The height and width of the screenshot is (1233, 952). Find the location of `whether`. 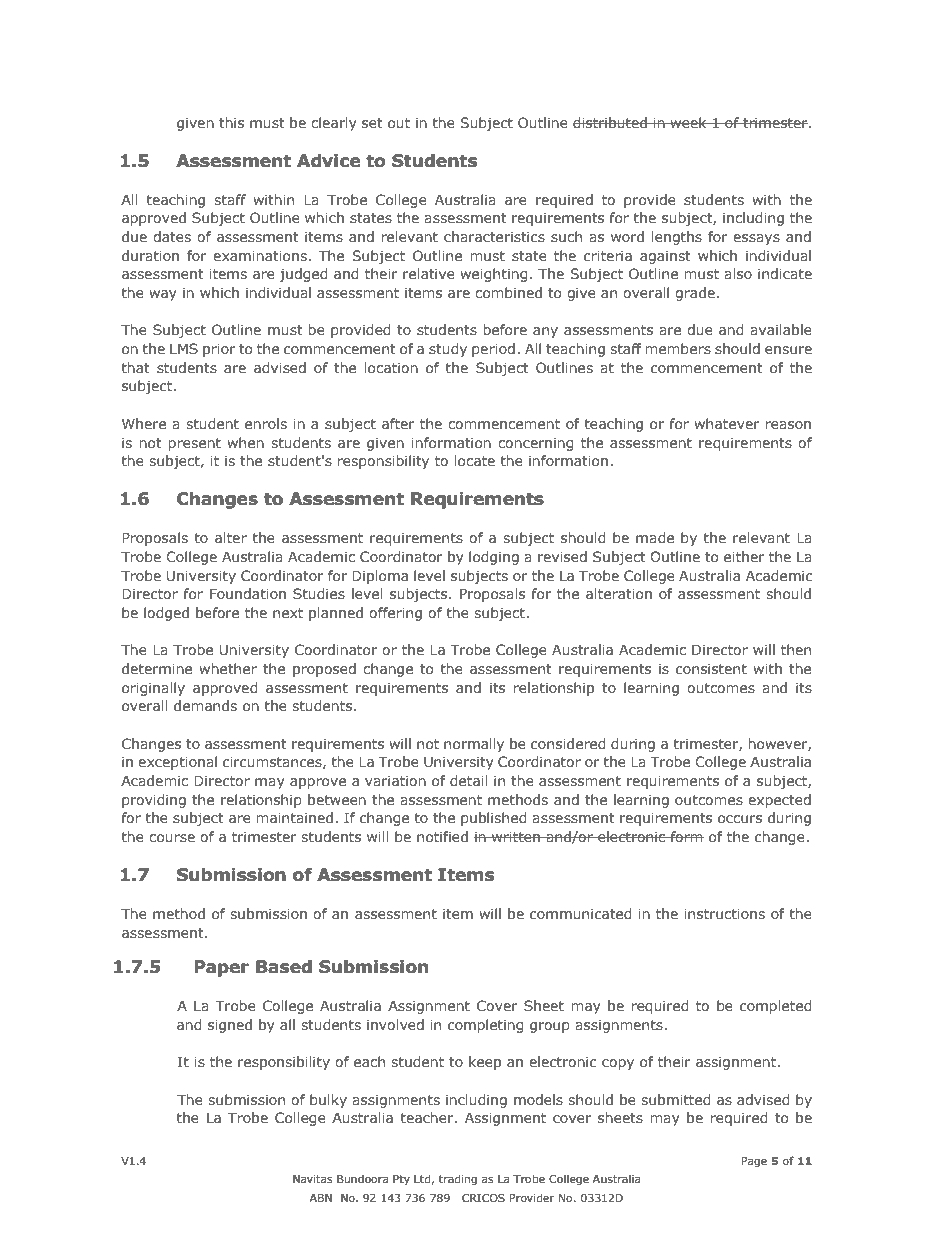

whether is located at coordinates (228, 668).
